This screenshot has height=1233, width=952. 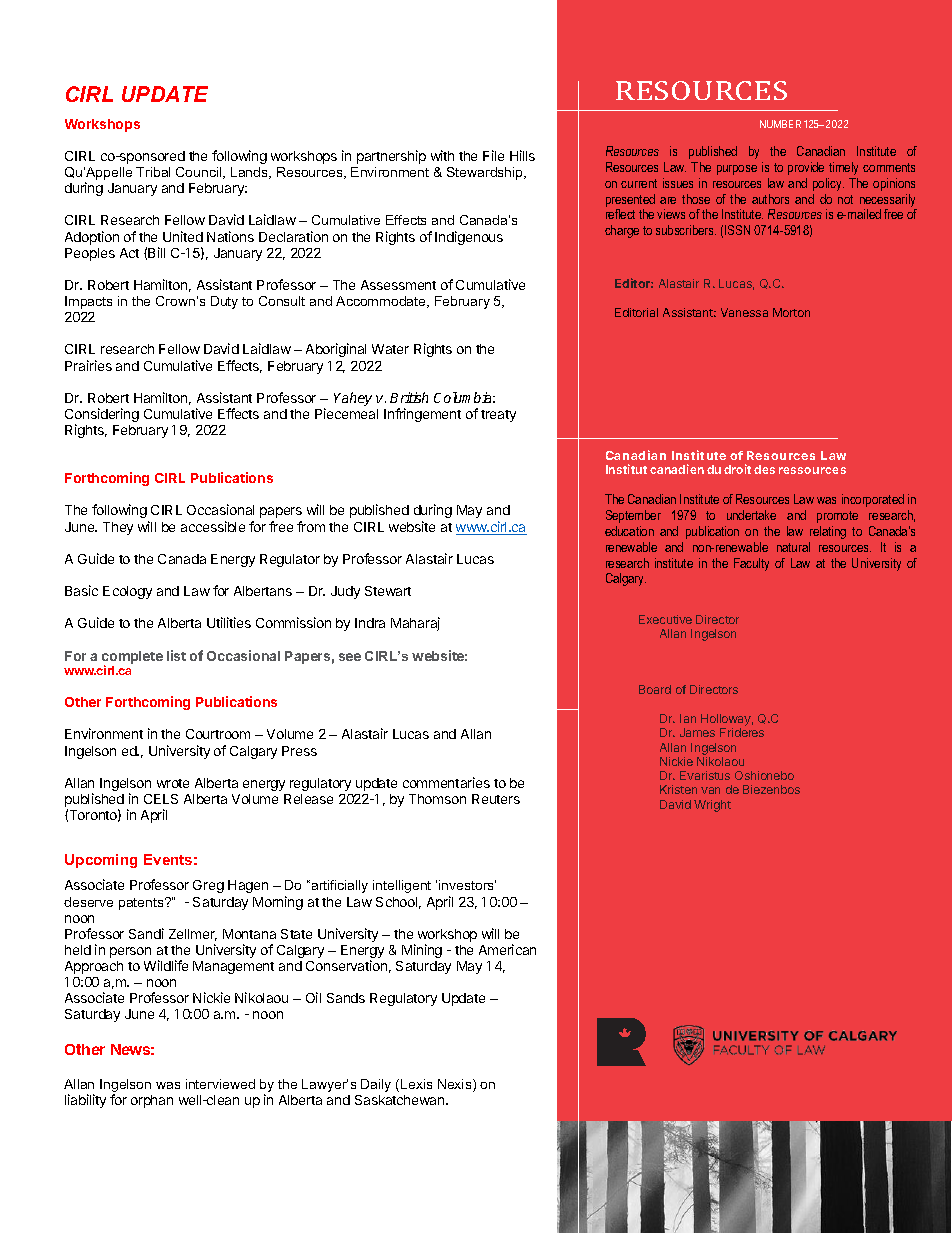 I want to click on File, so click(x=493, y=155).
